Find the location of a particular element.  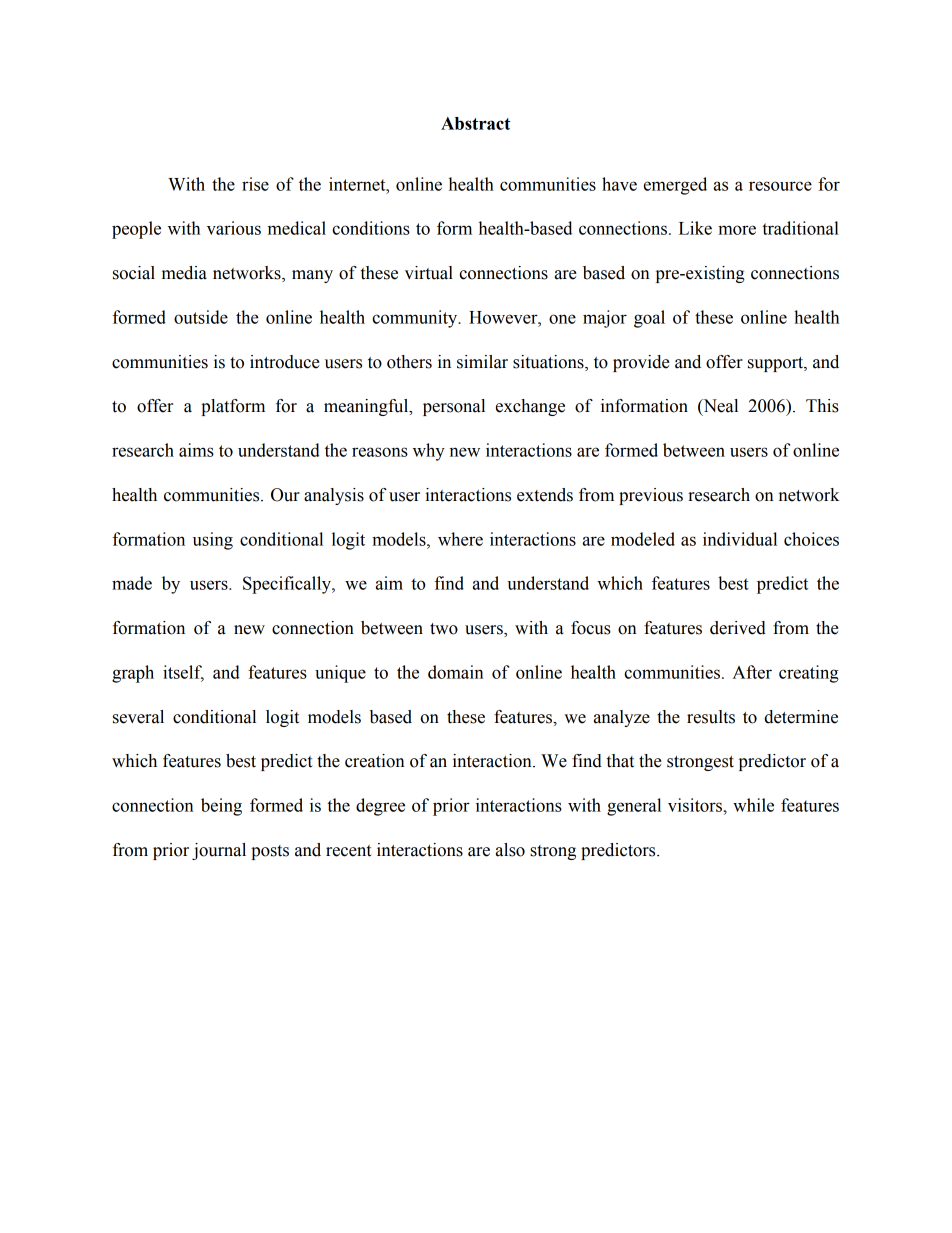

resource is located at coordinates (780, 186).
